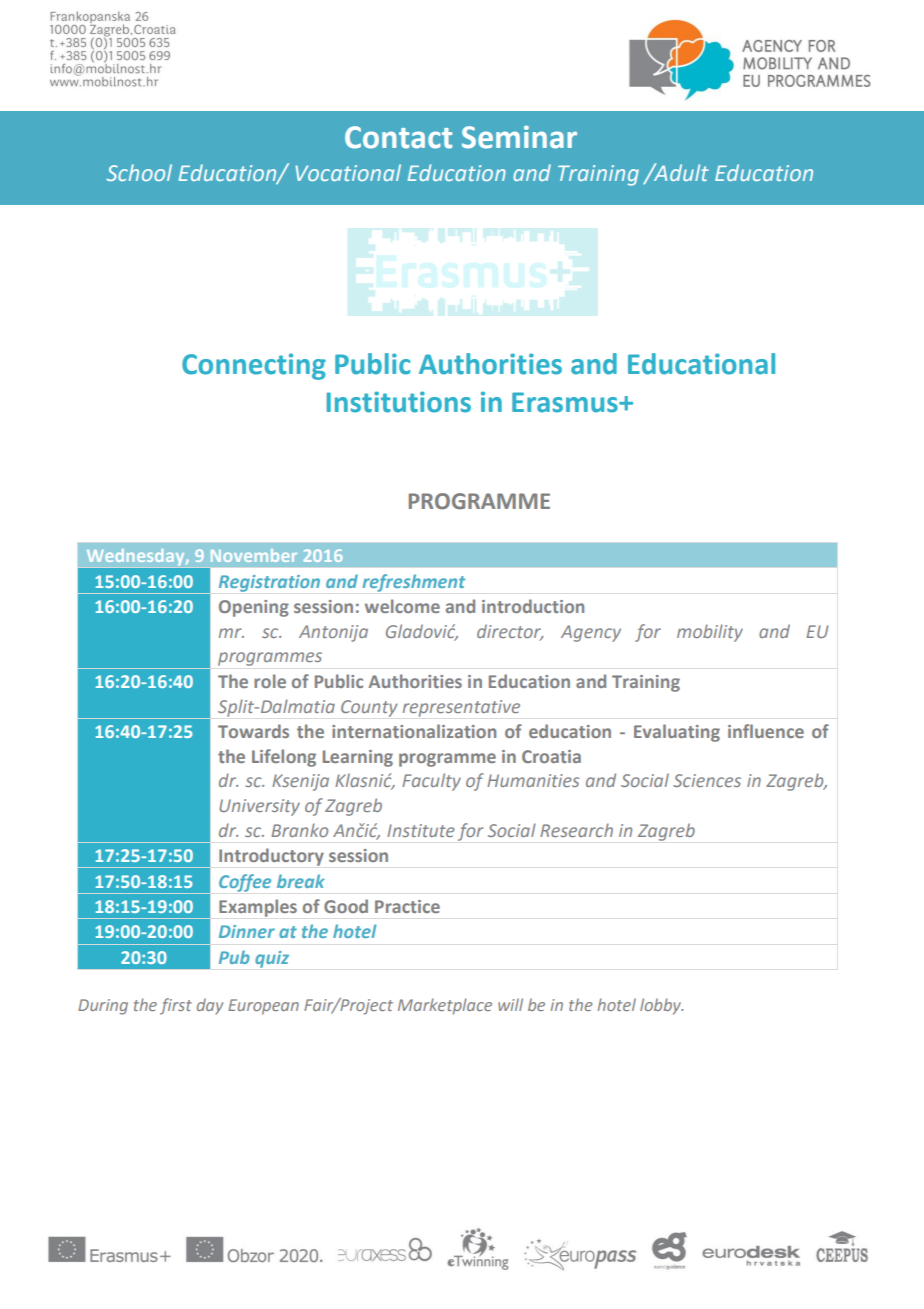 This screenshot has height=1309, width=924. I want to click on Seminar, so click(519, 137).
